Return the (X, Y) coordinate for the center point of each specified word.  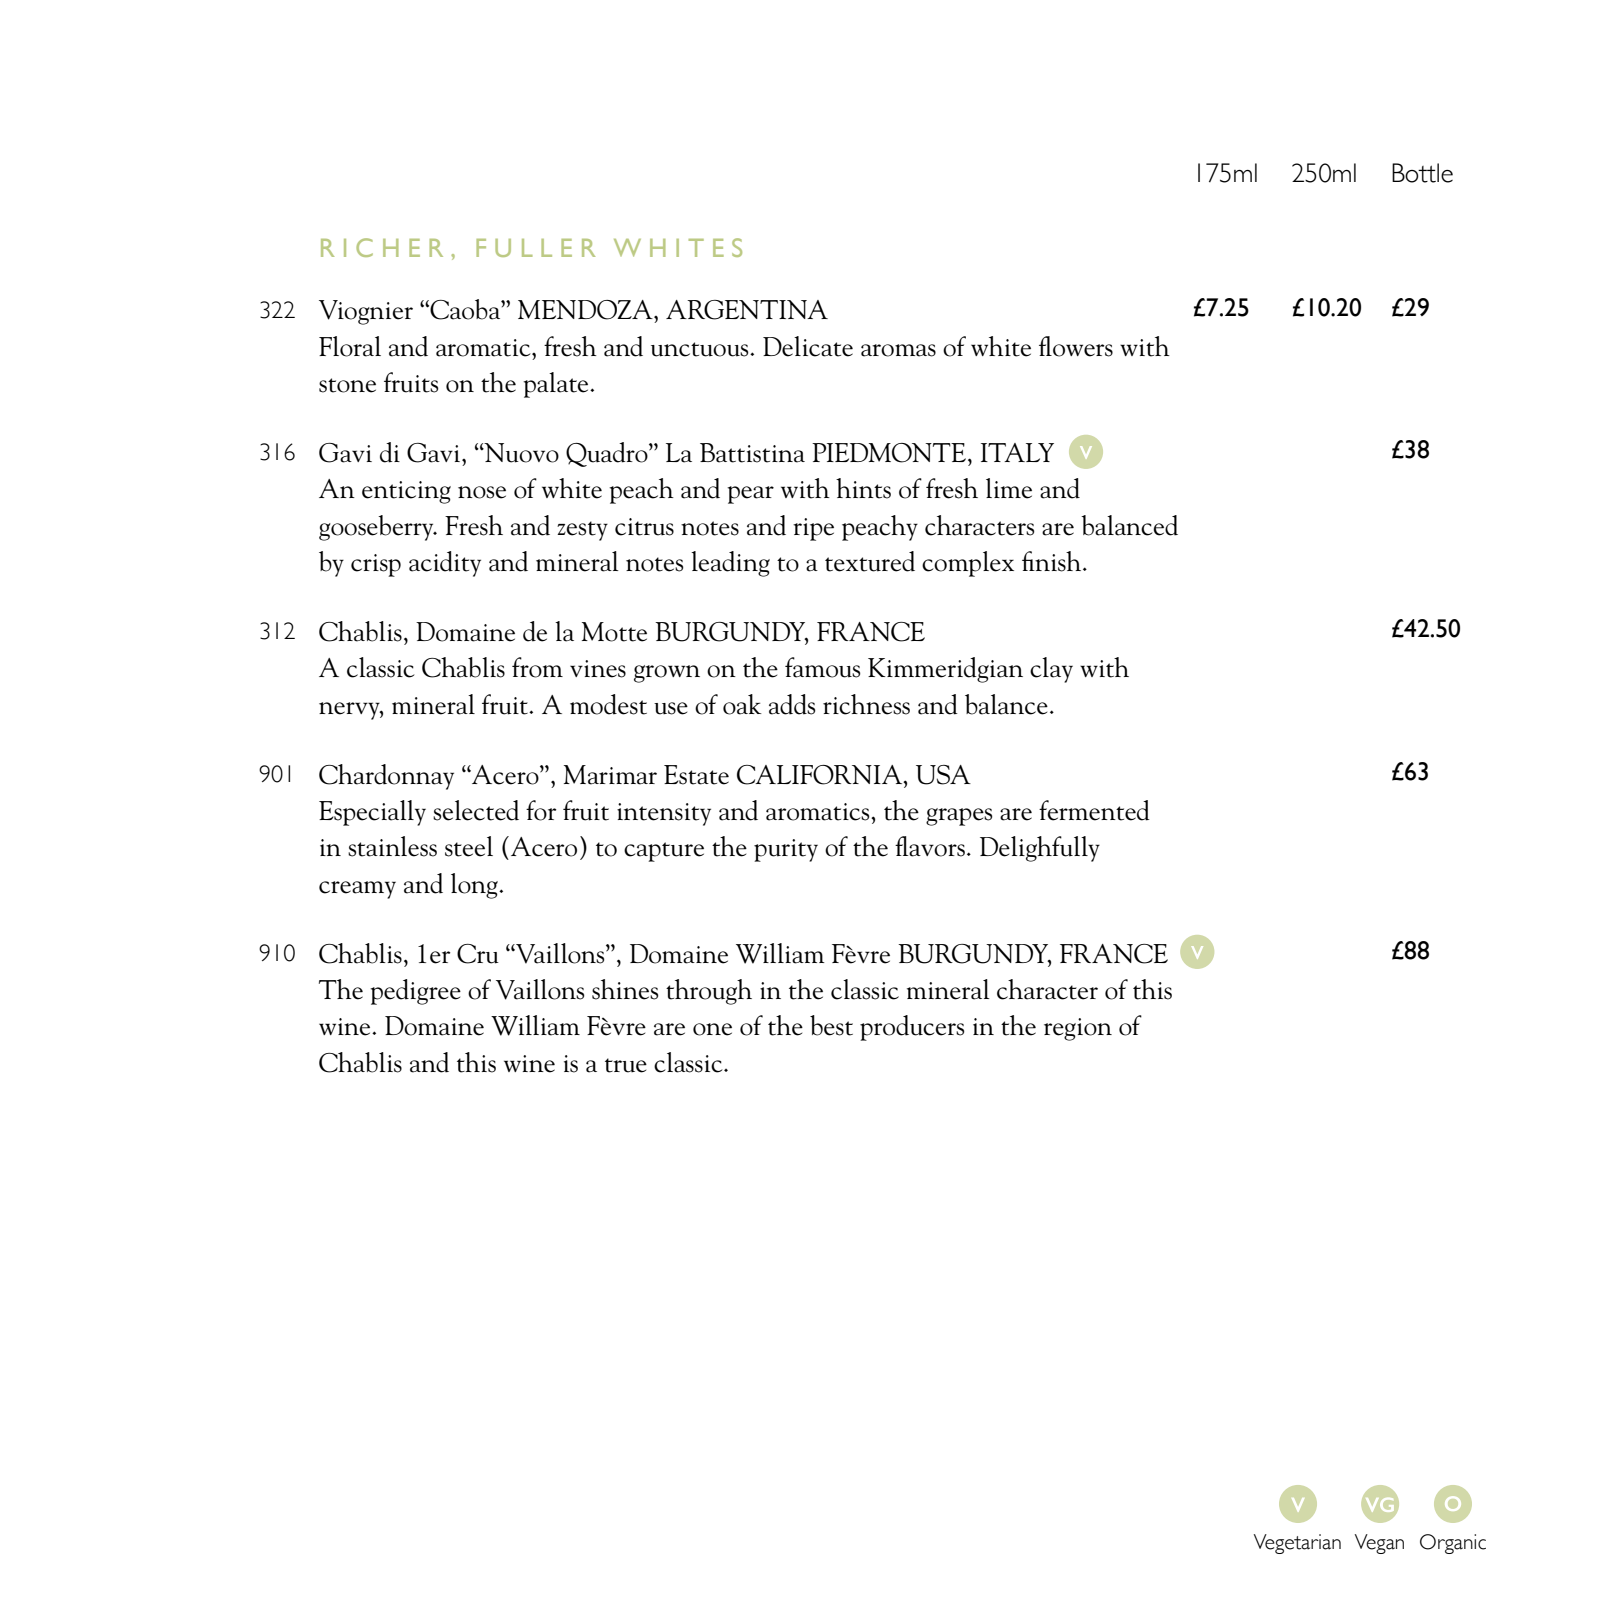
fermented (1094, 810)
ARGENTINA (747, 310)
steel (469, 846)
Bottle (1422, 173)
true (626, 1065)
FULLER (535, 248)
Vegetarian (1297, 1544)
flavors (930, 846)
